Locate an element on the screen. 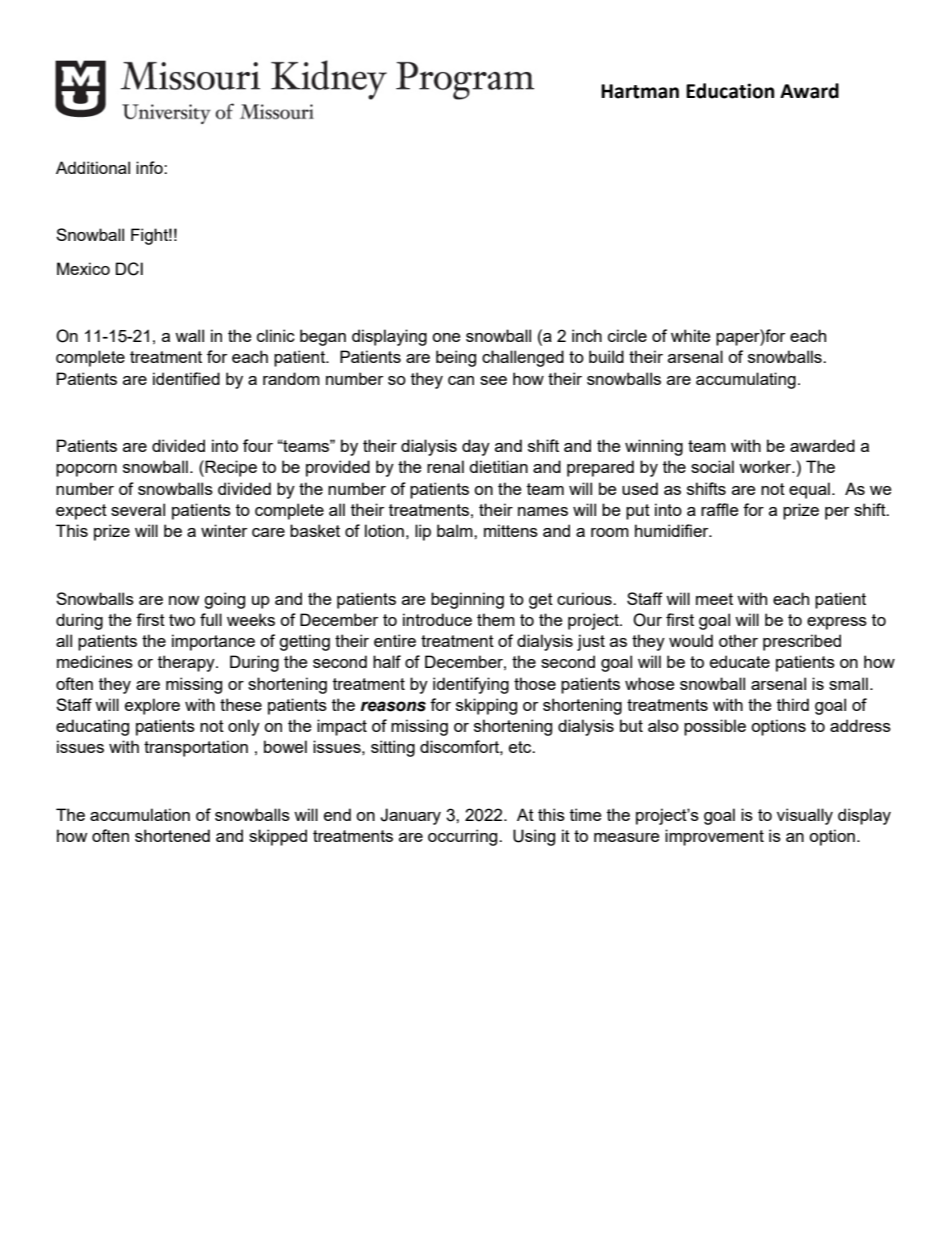  white is located at coordinates (690, 335).
